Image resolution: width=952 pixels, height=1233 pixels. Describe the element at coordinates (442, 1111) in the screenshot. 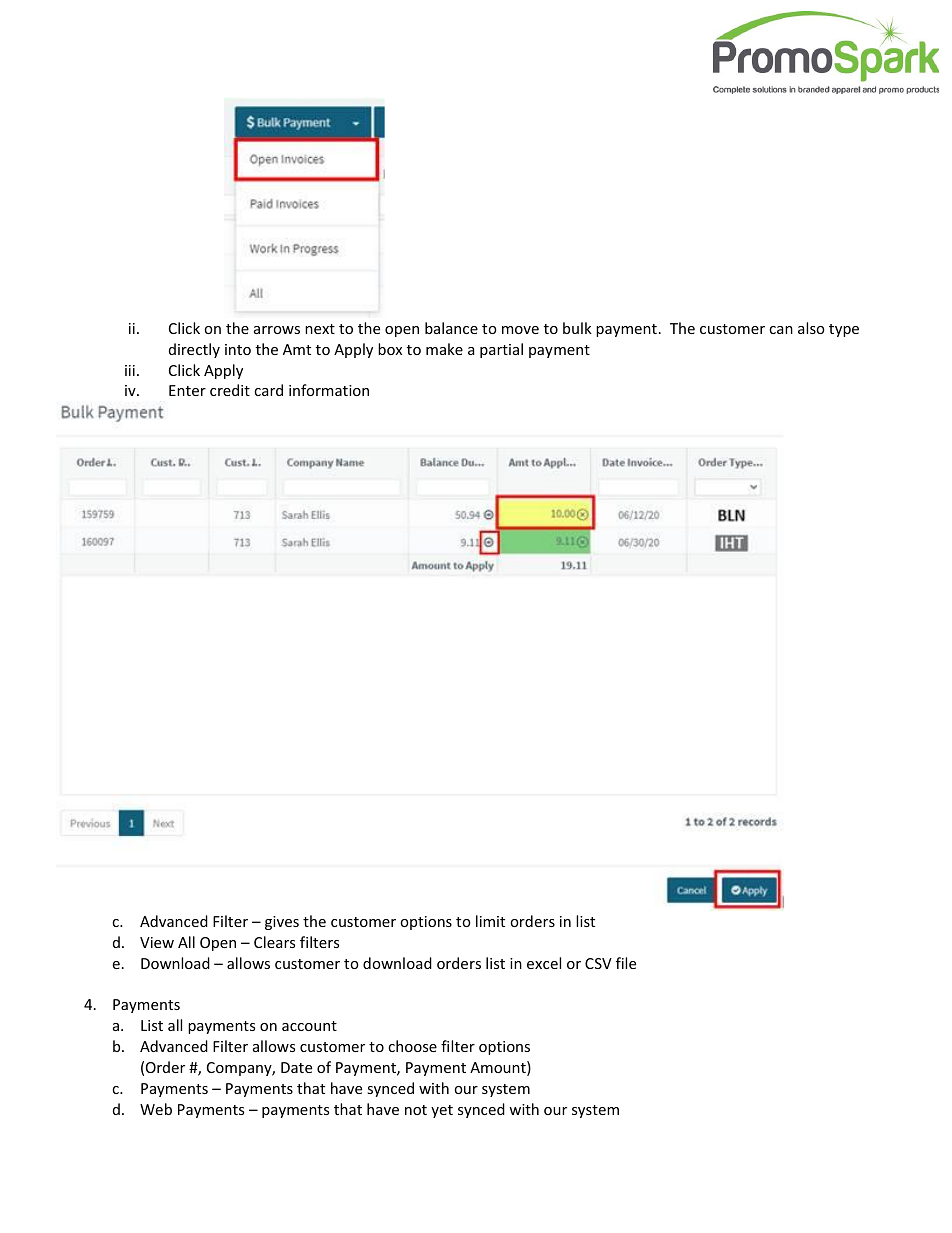

I see `yet` at that location.
